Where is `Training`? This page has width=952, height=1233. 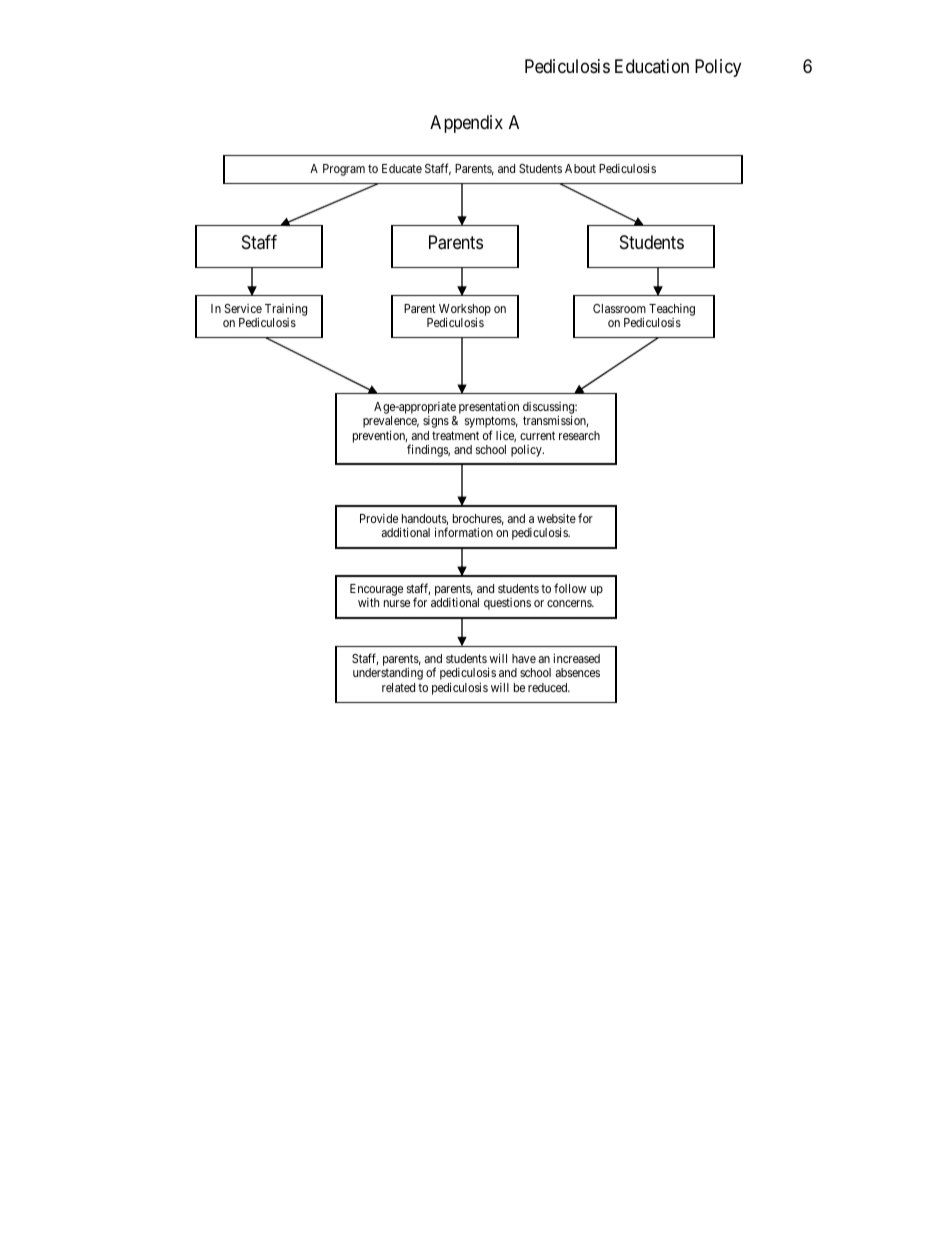
Training is located at coordinates (286, 310).
